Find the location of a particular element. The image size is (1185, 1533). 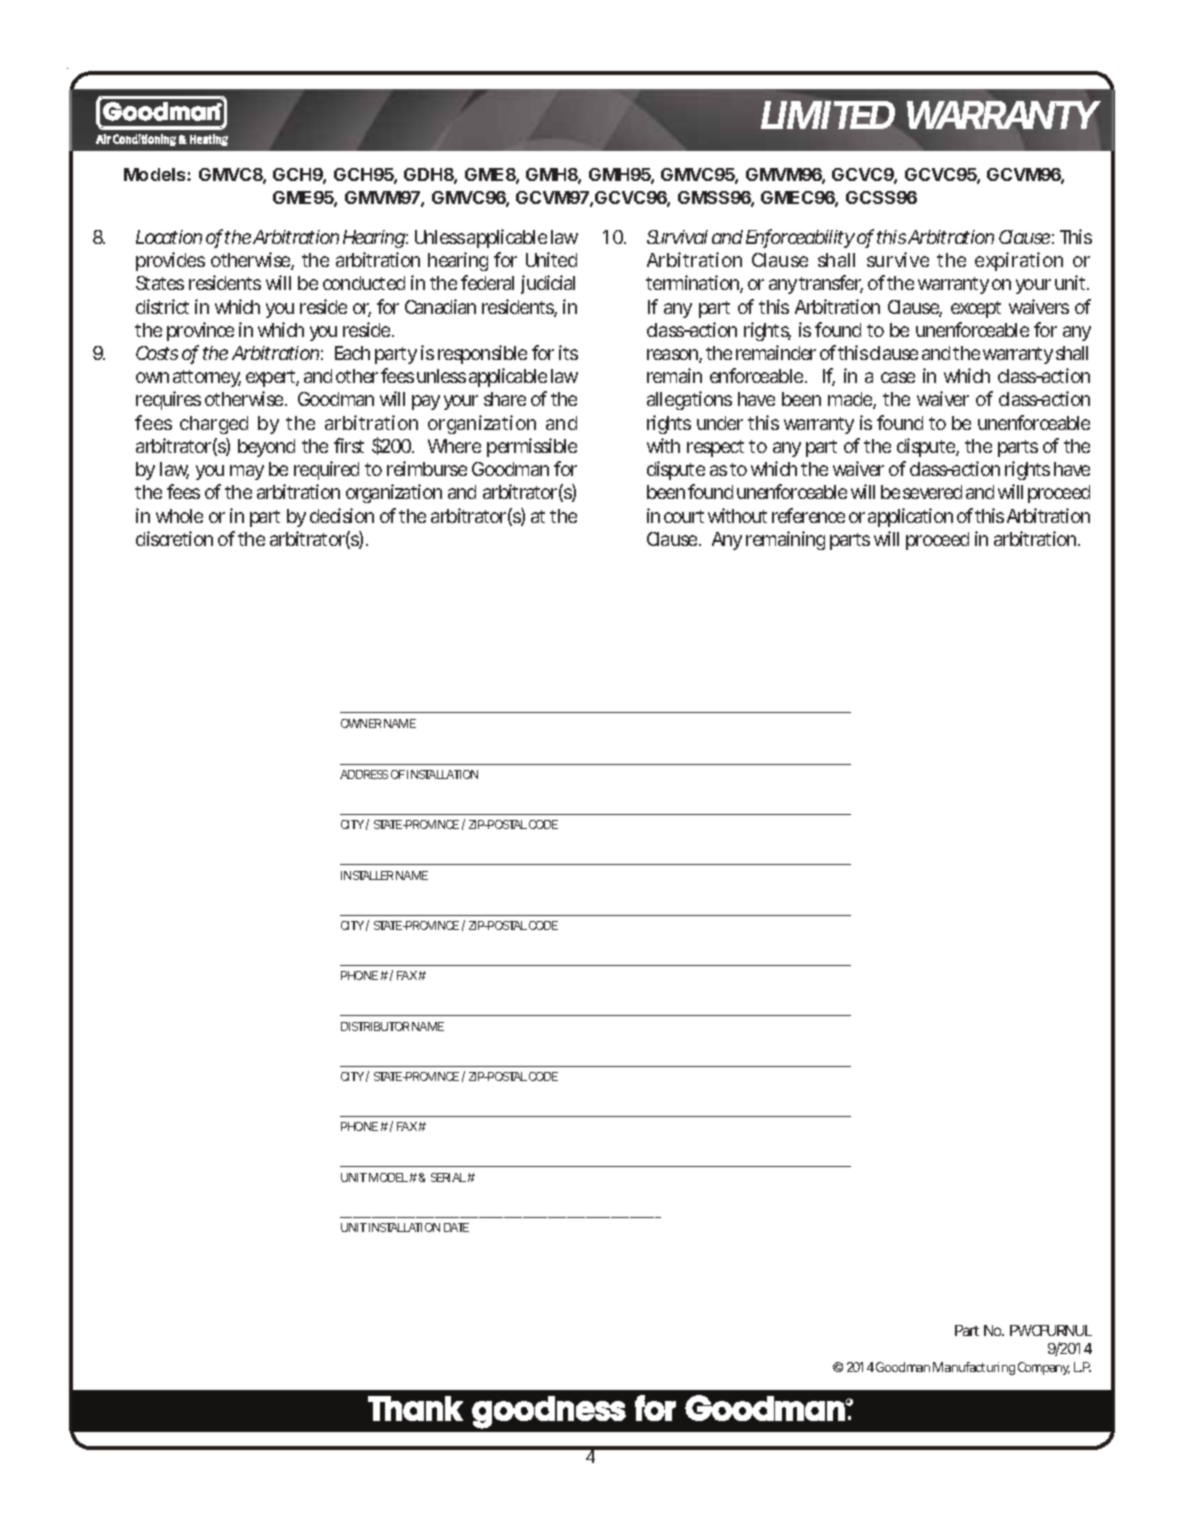

DATE is located at coordinates (456, 1227).
